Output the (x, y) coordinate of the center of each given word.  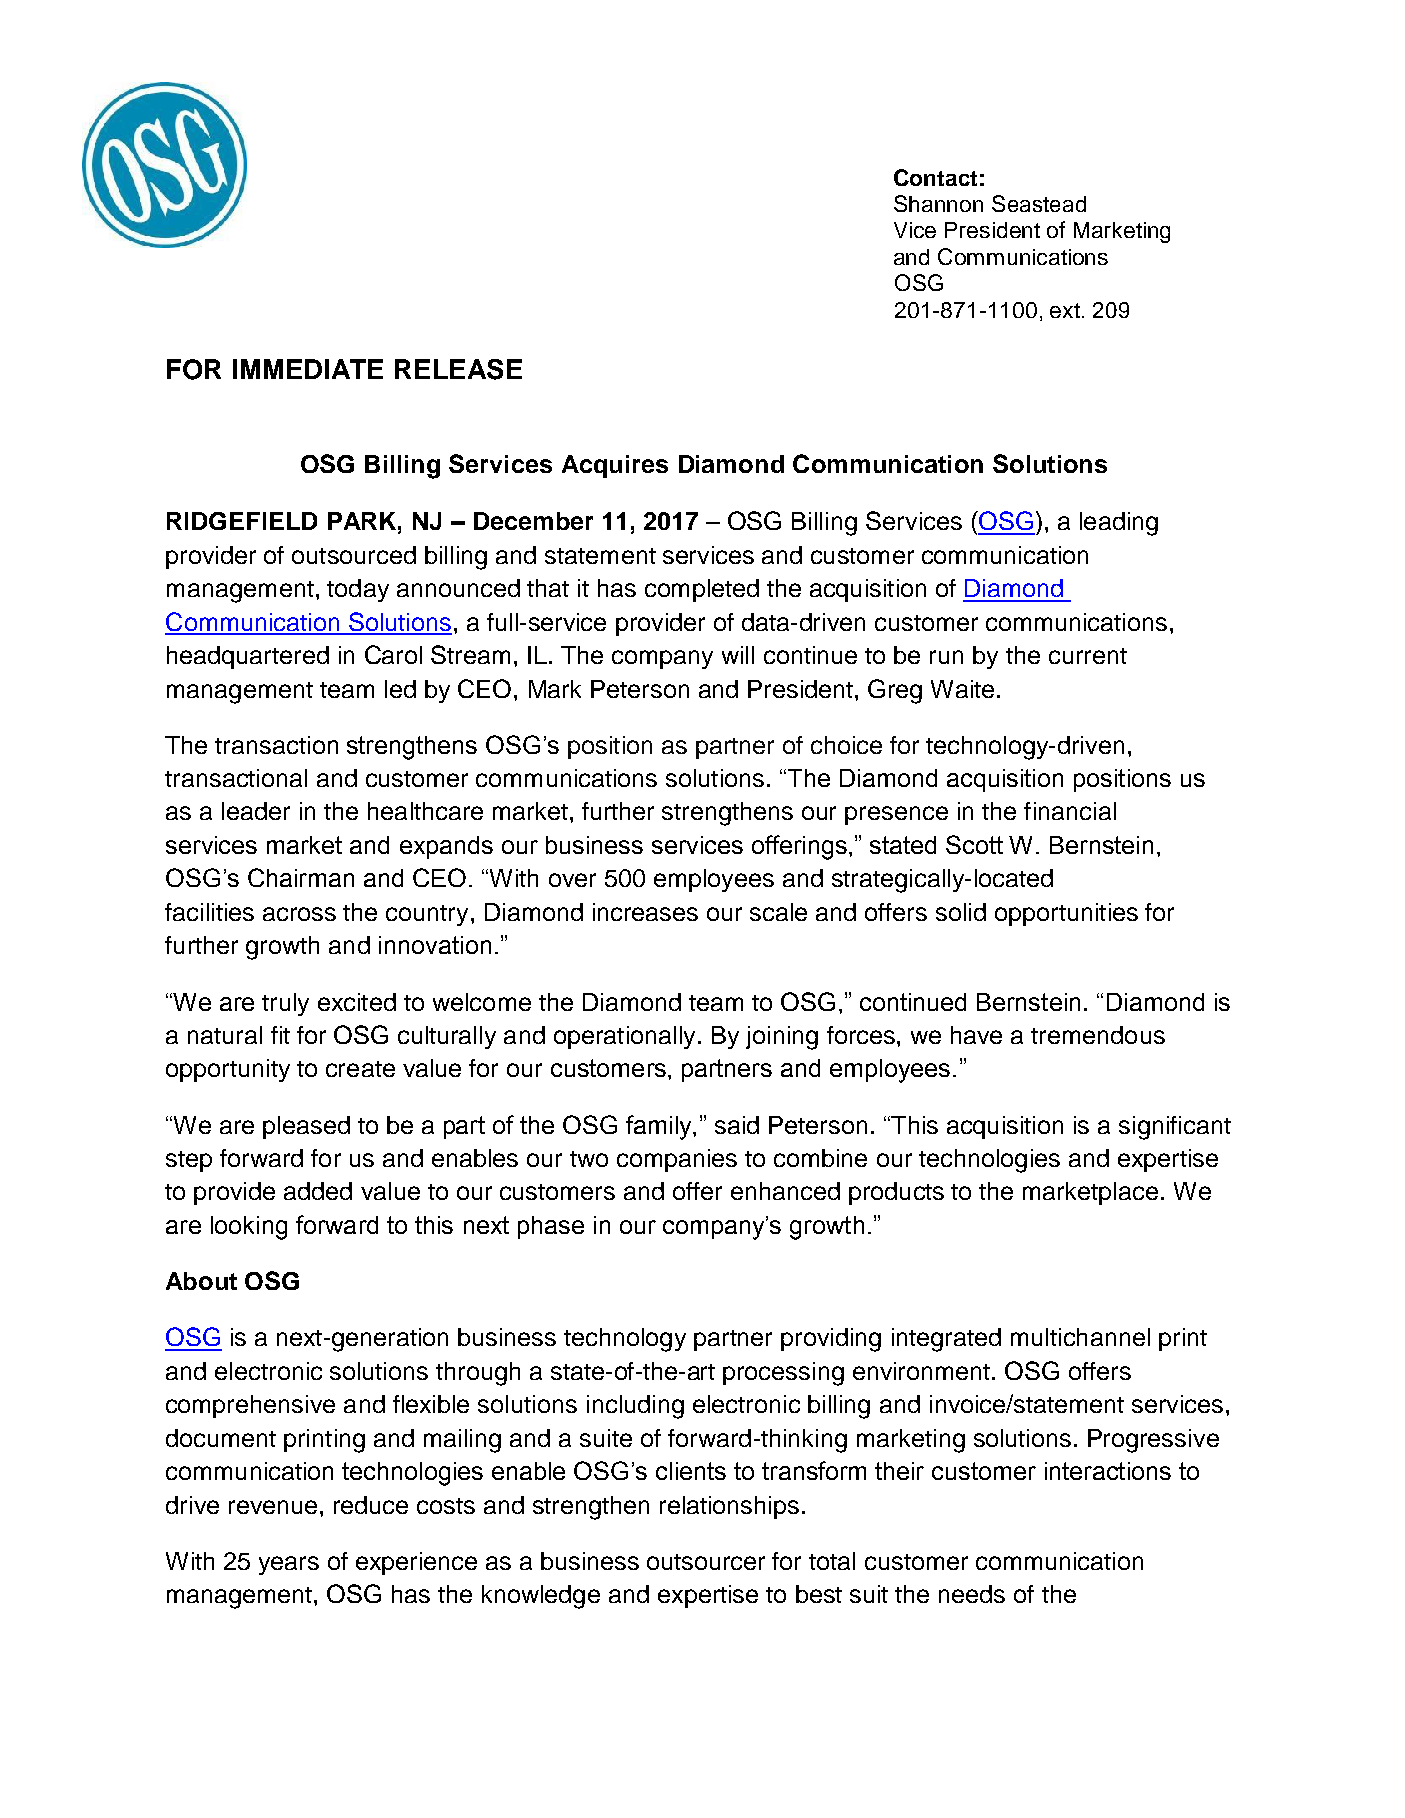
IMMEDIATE (308, 369)
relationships (729, 1507)
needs (972, 1594)
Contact (935, 177)
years (289, 1565)
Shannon (938, 203)
